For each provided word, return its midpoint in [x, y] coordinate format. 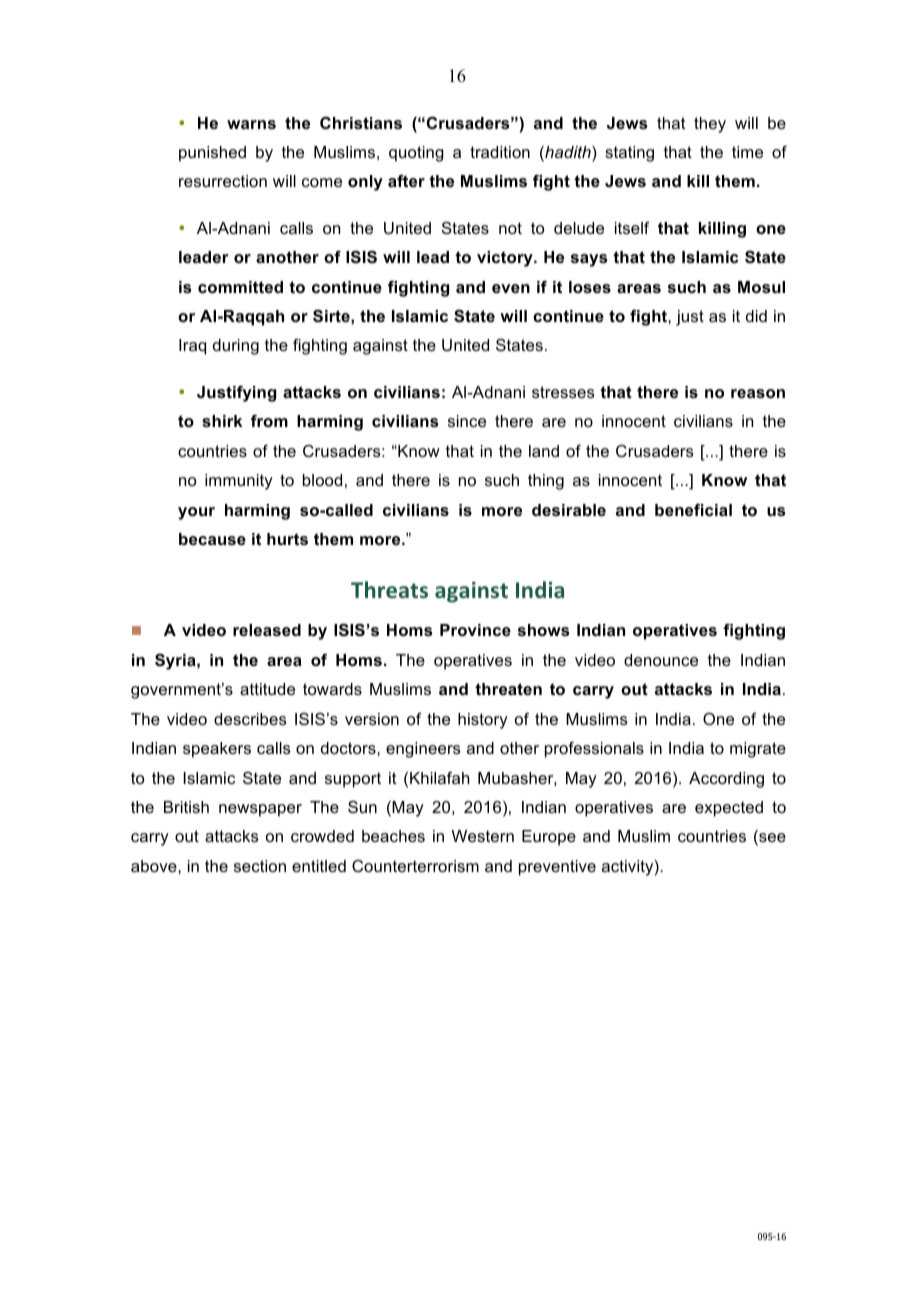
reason [758, 393]
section [260, 866]
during [236, 347]
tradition [500, 152]
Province [475, 630]
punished [212, 154]
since [467, 421]
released [267, 630]
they [710, 125]
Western [483, 836]
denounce [661, 660]
